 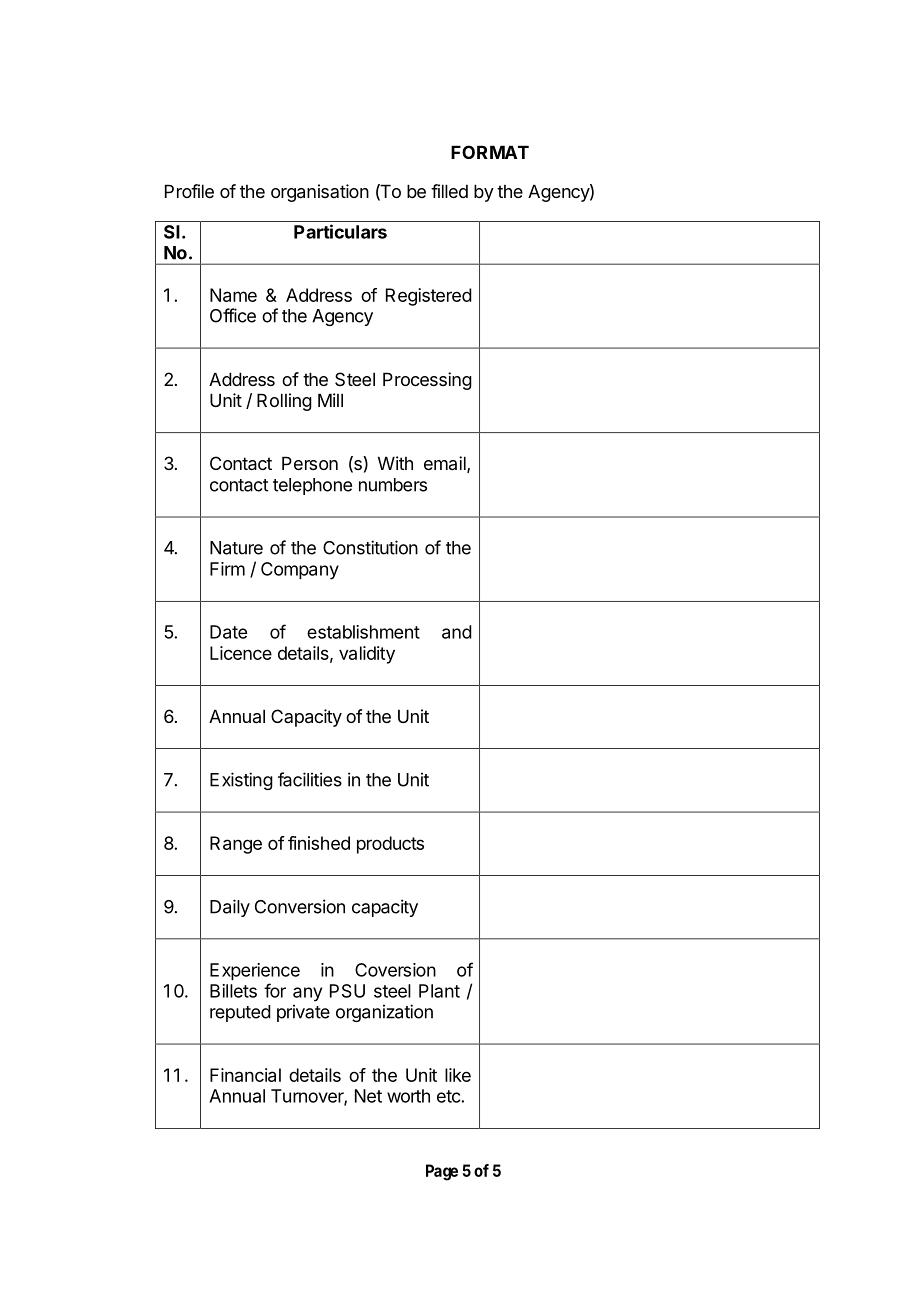 What do you see at coordinates (368, 1096) in the screenshot?
I see `Net` at bounding box center [368, 1096].
